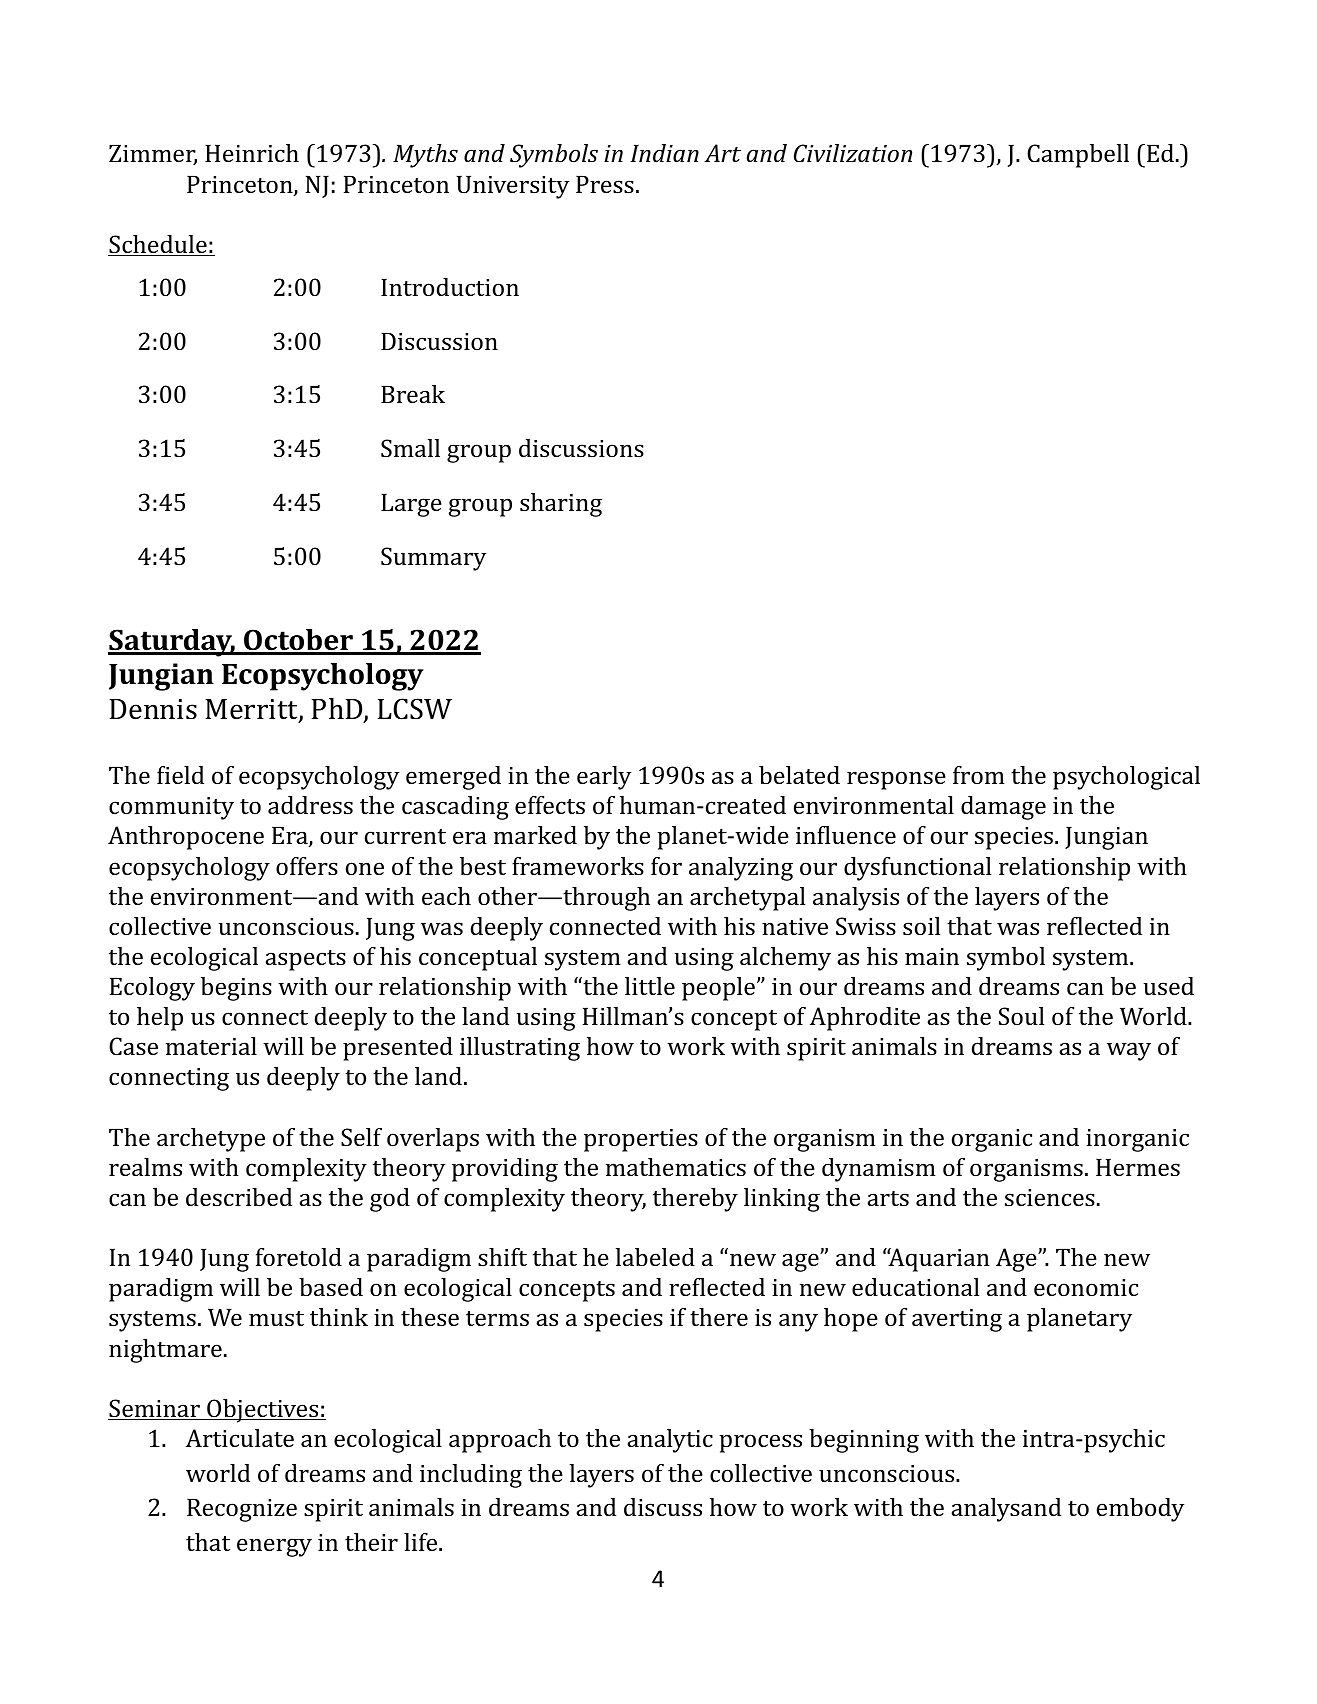  I want to click on begins, so click(236, 989).
